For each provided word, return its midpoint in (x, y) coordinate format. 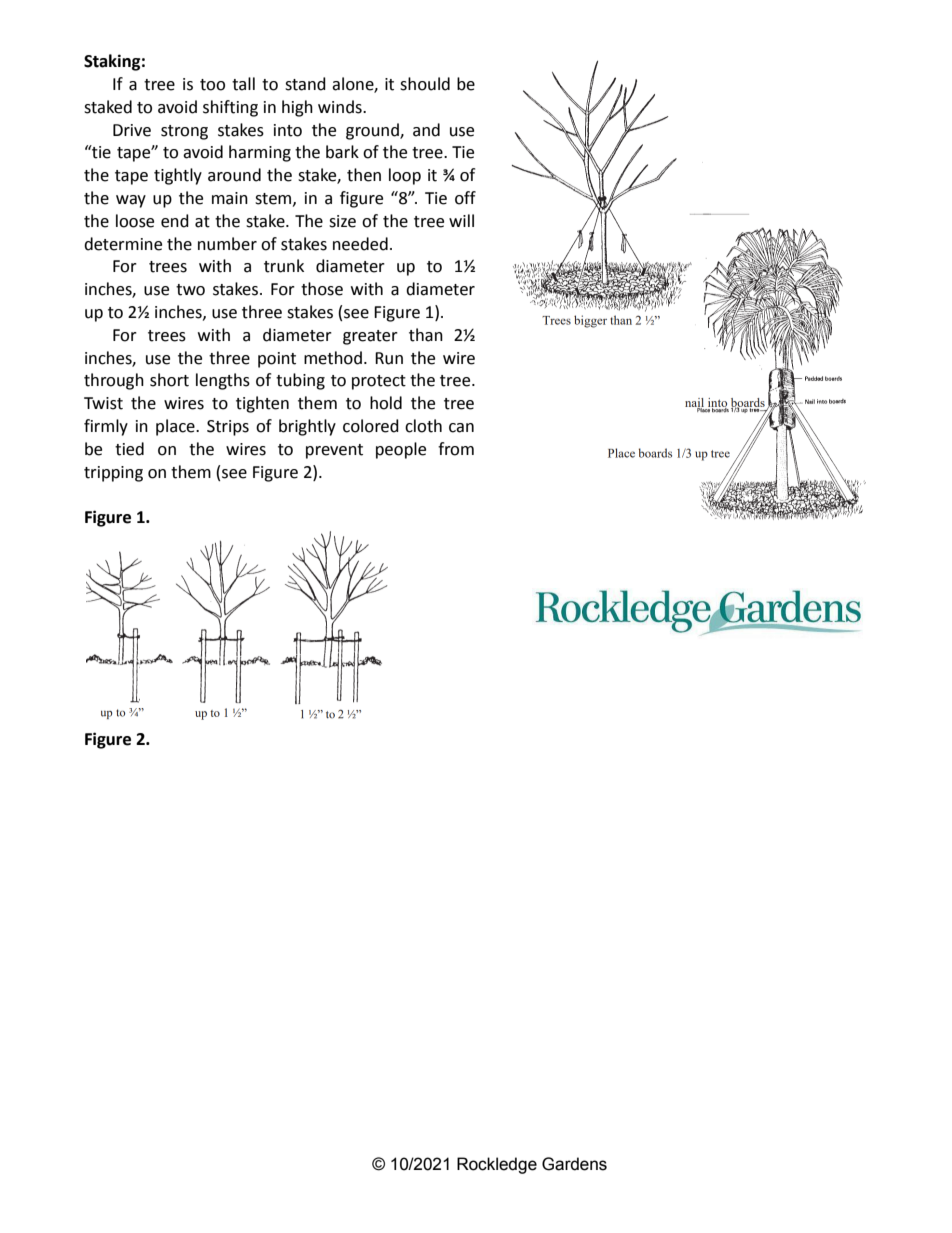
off (465, 198)
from (456, 449)
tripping (113, 474)
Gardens (574, 1164)
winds (341, 107)
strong (184, 132)
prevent (334, 451)
